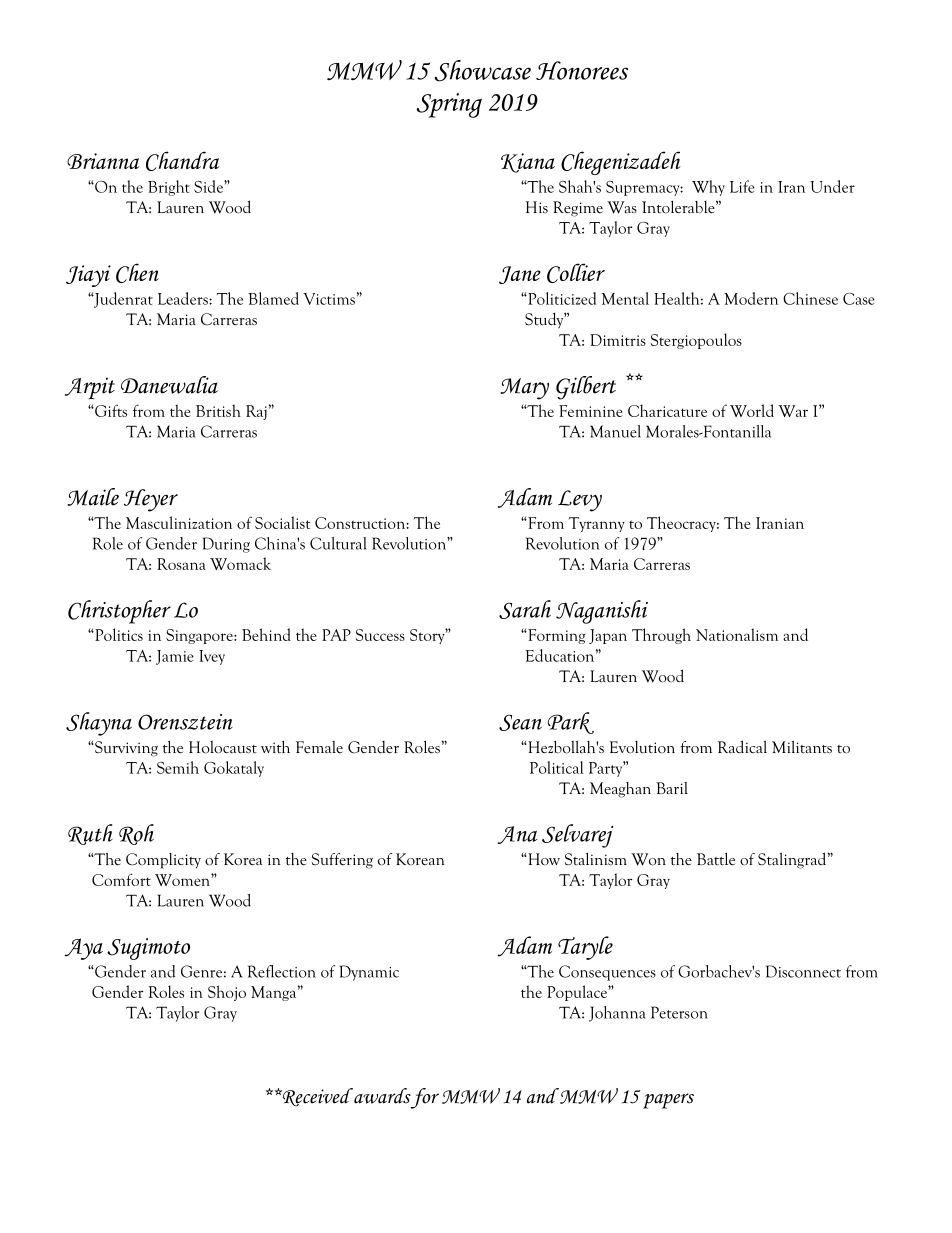  I want to click on Christopher, so click(119, 612).
